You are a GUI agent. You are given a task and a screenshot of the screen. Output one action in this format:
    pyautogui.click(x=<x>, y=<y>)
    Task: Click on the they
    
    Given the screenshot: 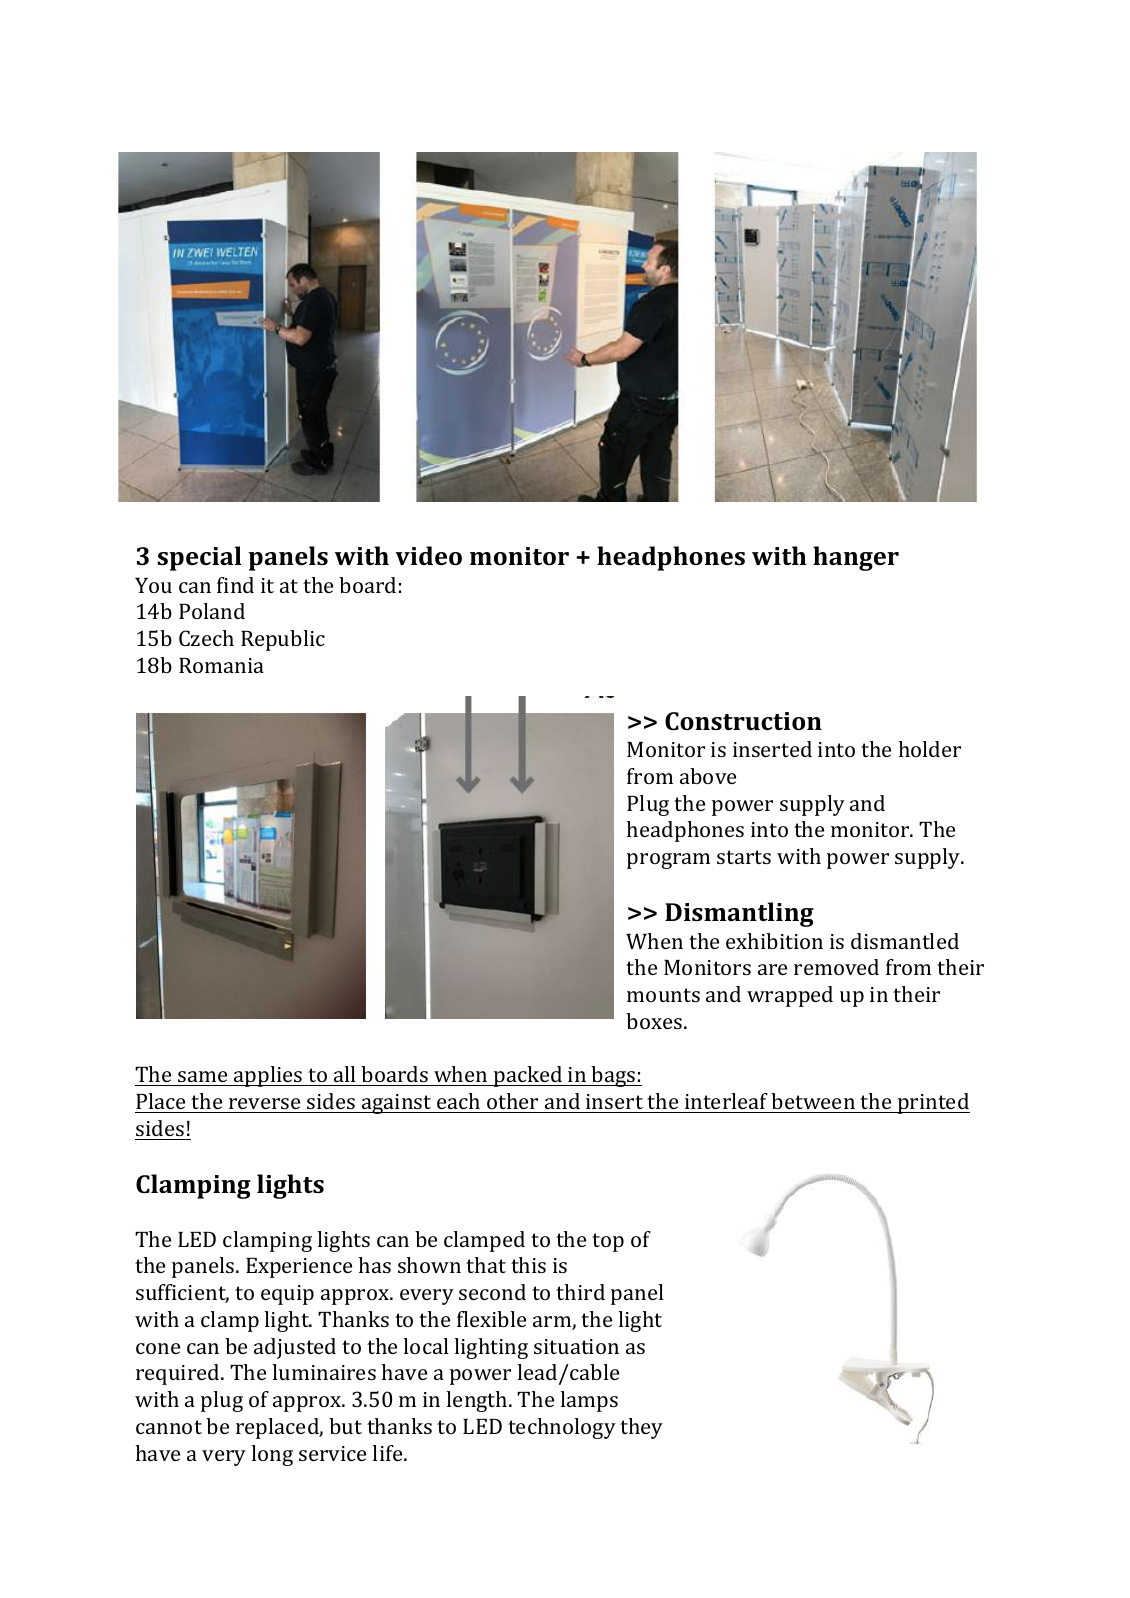 What is the action you would take?
    pyautogui.click(x=641, y=1428)
